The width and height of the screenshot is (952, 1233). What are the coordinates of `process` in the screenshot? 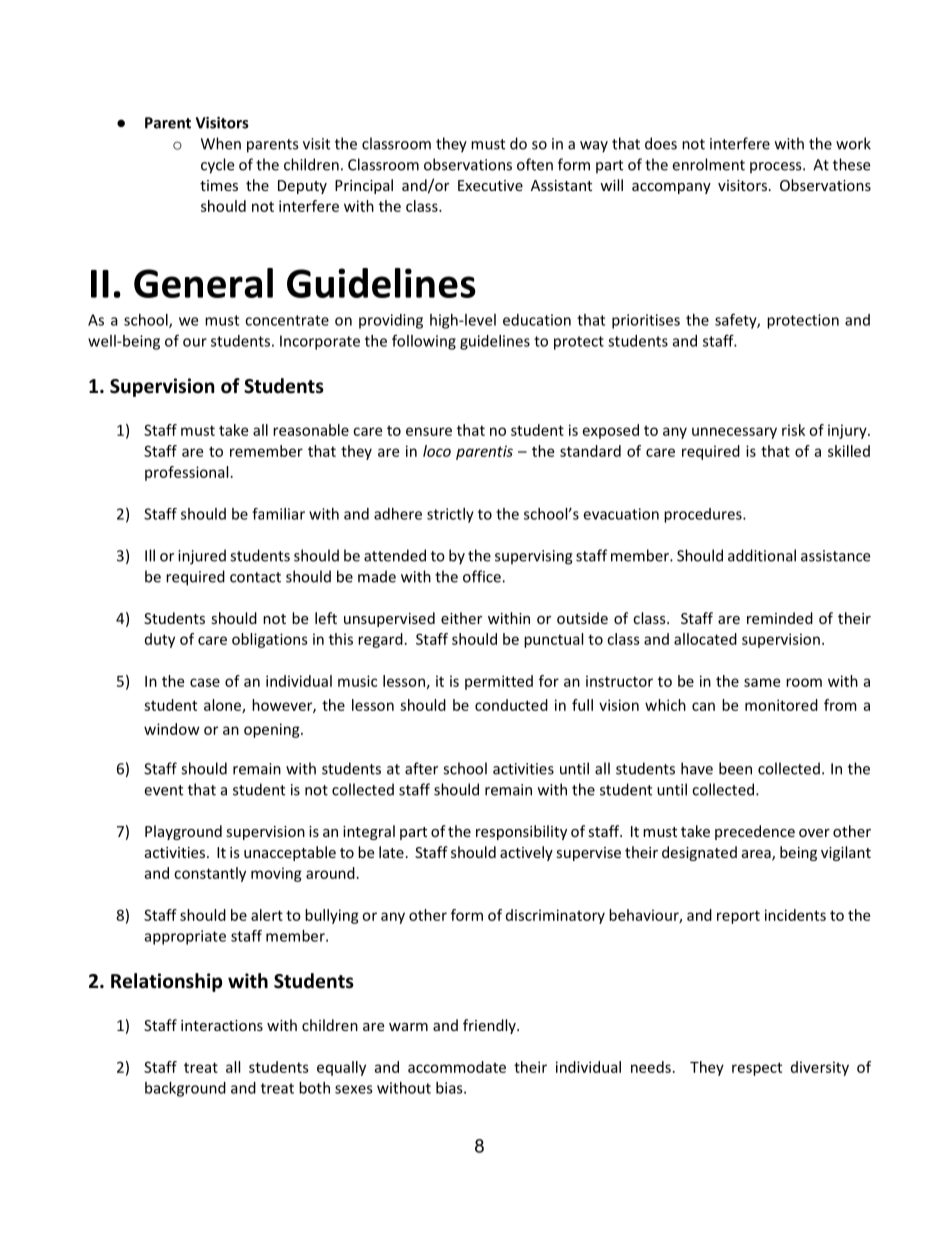 It's located at (777, 168).
